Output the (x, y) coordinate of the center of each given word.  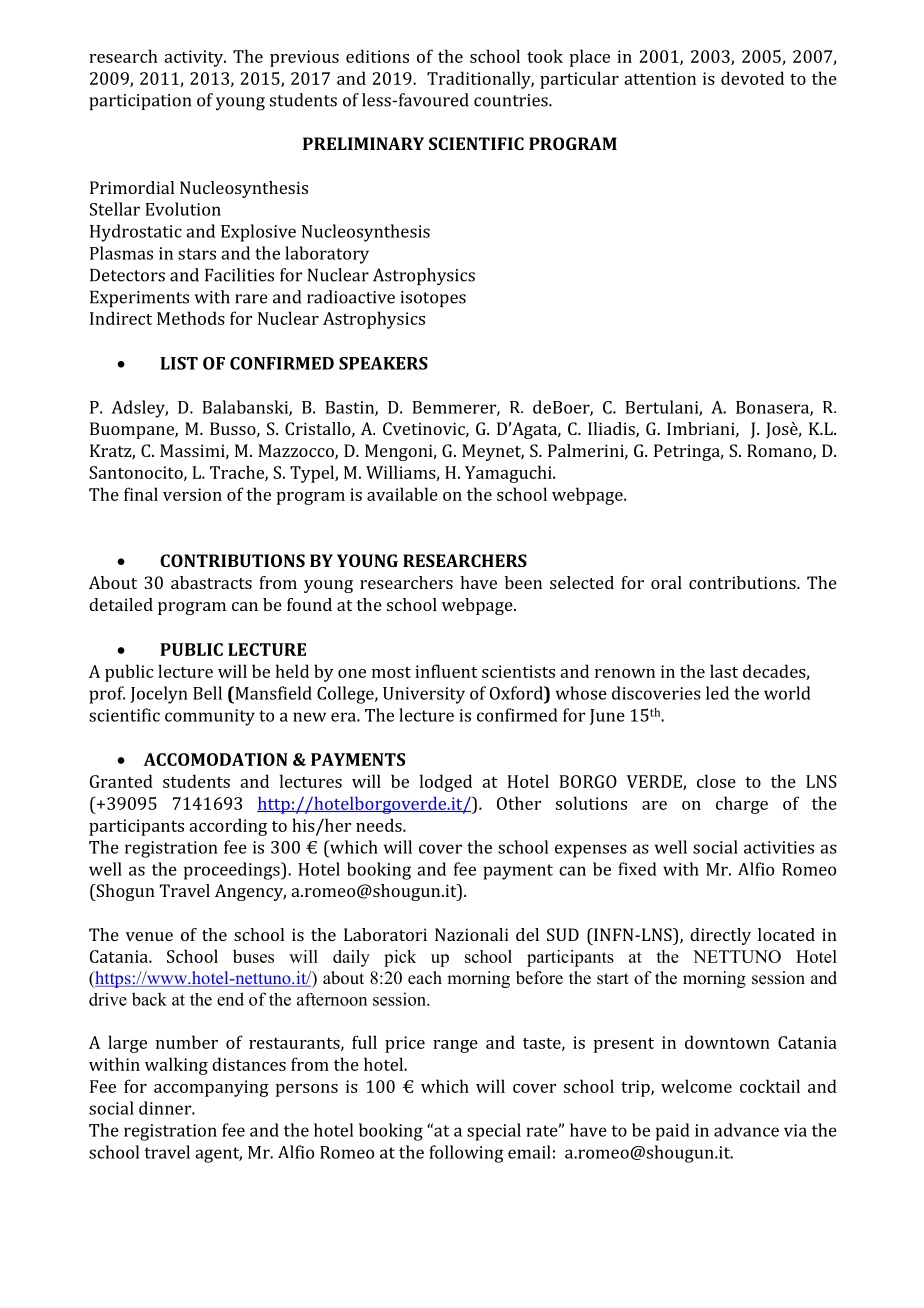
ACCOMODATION (215, 759)
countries (512, 100)
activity (195, 58)
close (716, 781)
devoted (752, 78)
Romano (780, 452)
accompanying (211, 1088)
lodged (446, 783)
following (466, 1154)
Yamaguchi (509, 474)
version (192, 494)
